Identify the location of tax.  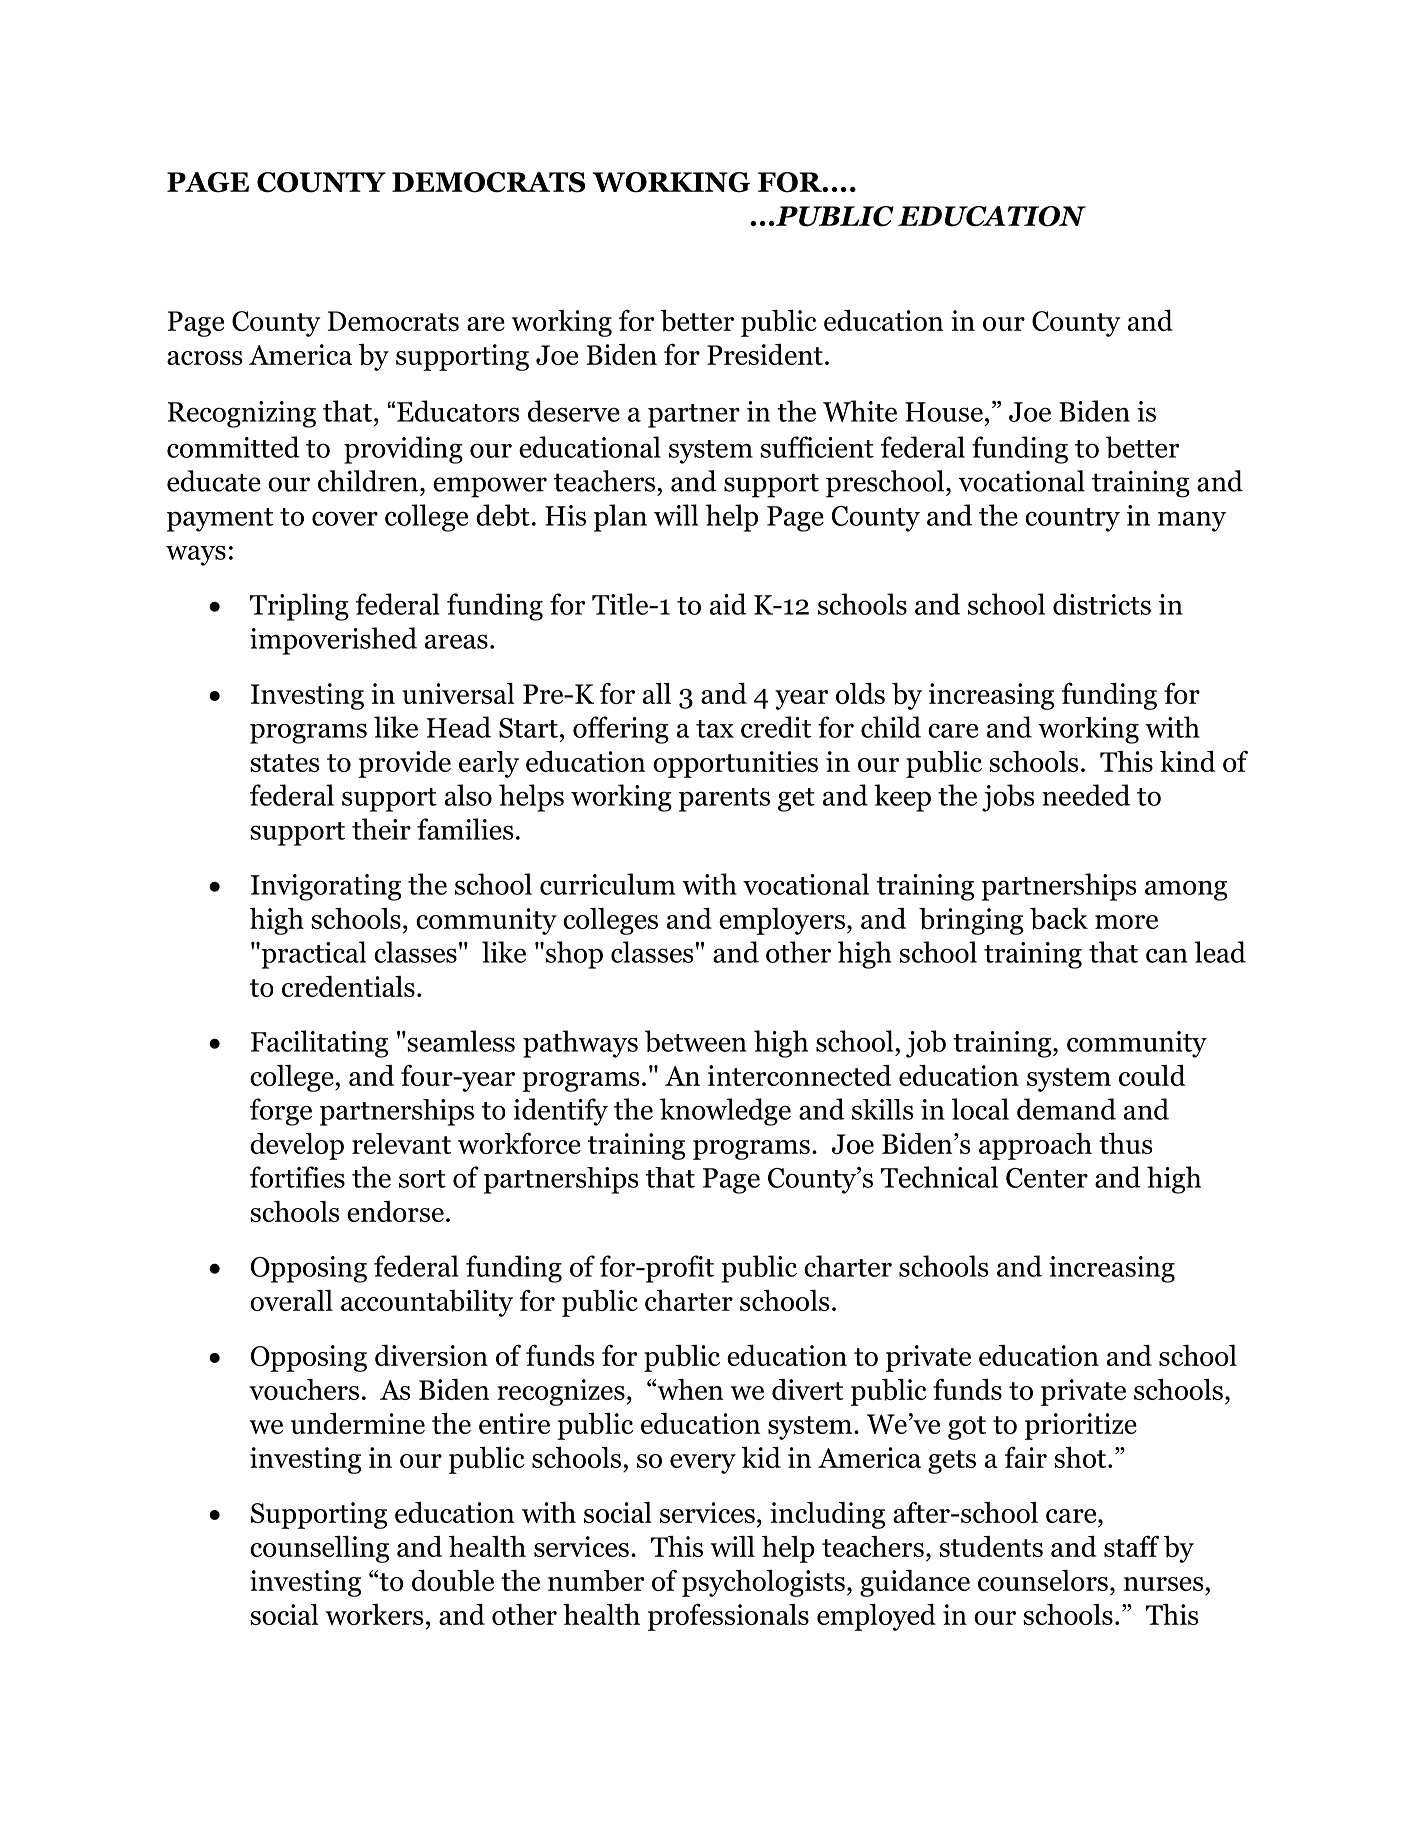
(715, 729).
